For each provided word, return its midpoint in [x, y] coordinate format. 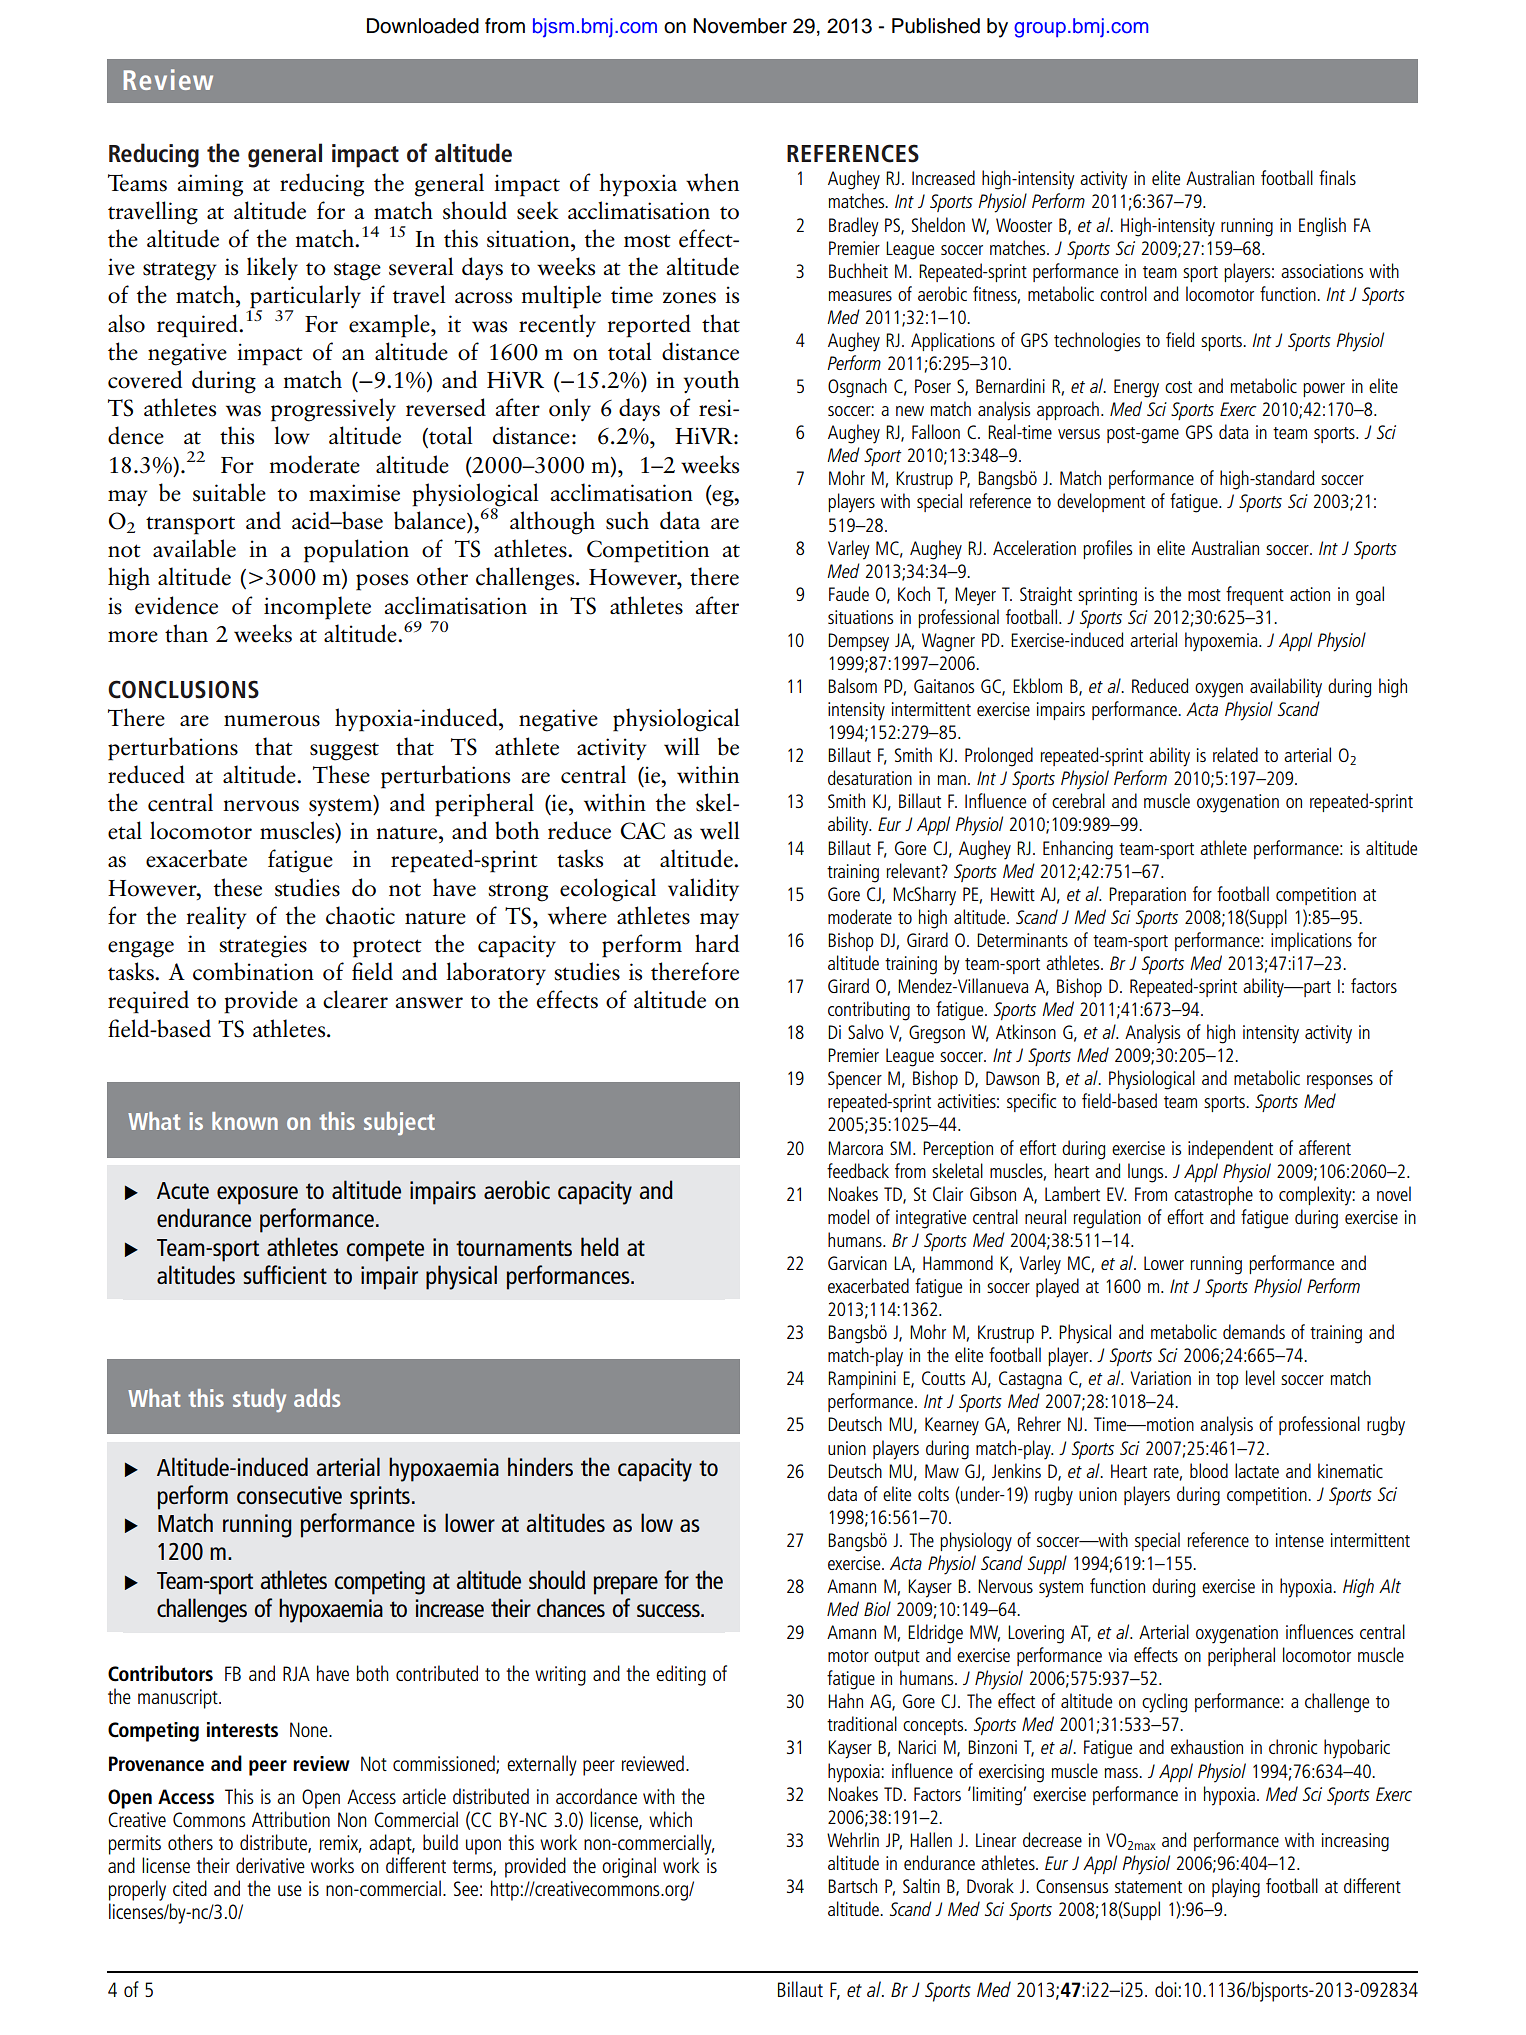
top [1227, 1381]
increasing [1355, 1842]
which [670, 1819]
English [1322, 227]
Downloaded [423, 26]
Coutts [943, 1378]
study [259, 1400]
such [627, 520]
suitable [229, 492]
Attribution [291, 1819]
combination [253, 971]
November [740, 26]
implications [1311, 941]
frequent [1255, 595]
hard [717, 943]
